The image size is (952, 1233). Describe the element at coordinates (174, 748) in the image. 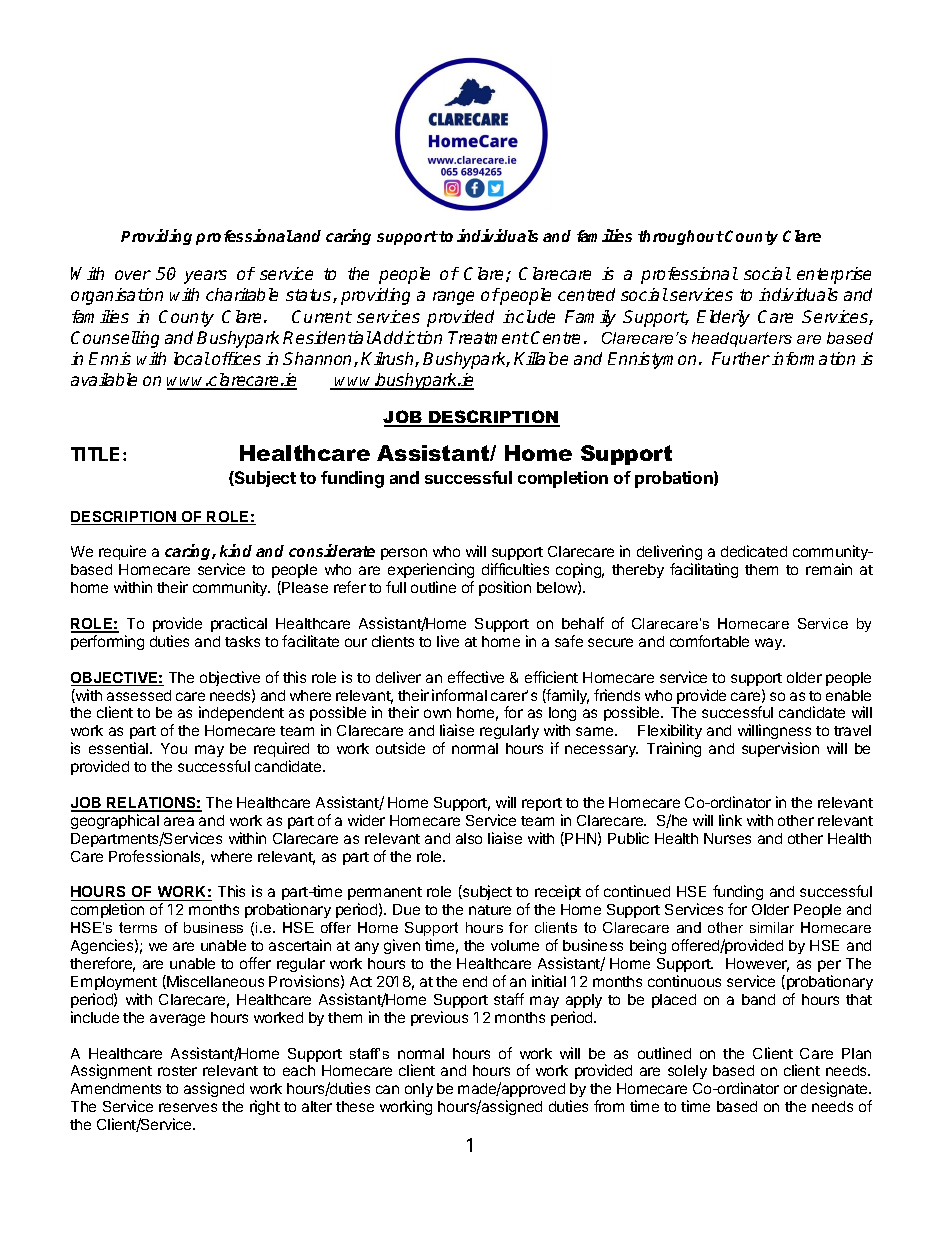

I see `You` at that location.
